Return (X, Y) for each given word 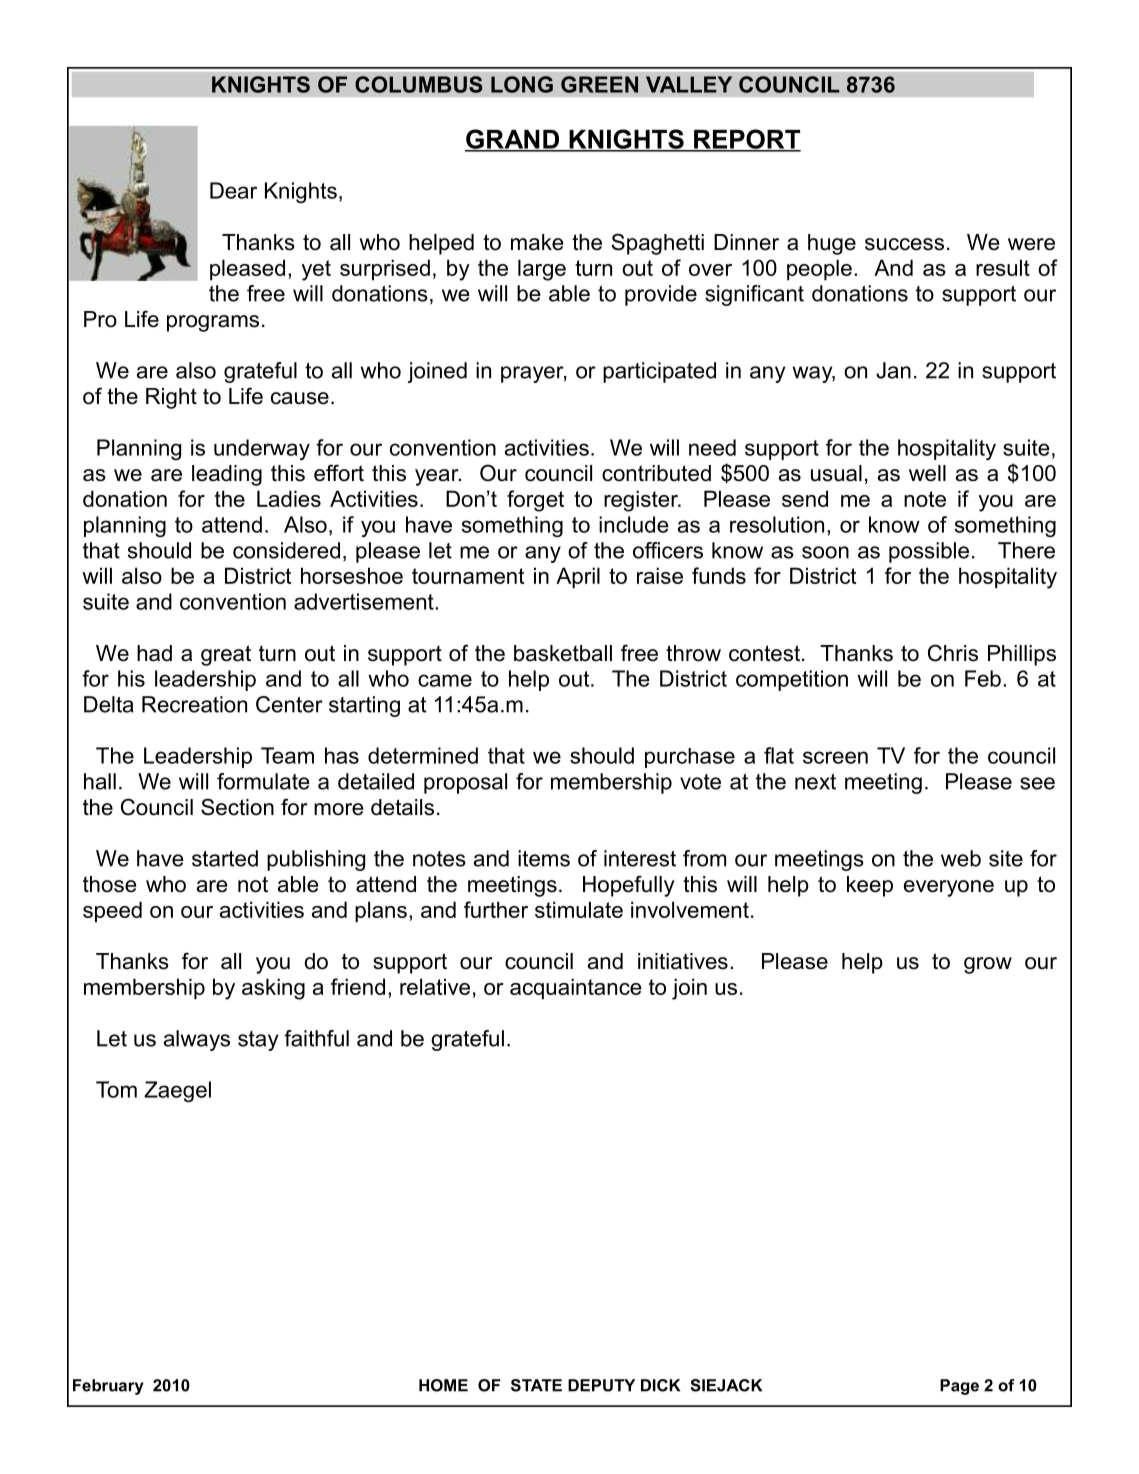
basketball (563, 653)
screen (835, 757)
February (108, 1387)
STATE (536, 1385)
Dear (233, 190)
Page (959, 1387)
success (904, 244)
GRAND (513, 140)
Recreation (194, 704)
